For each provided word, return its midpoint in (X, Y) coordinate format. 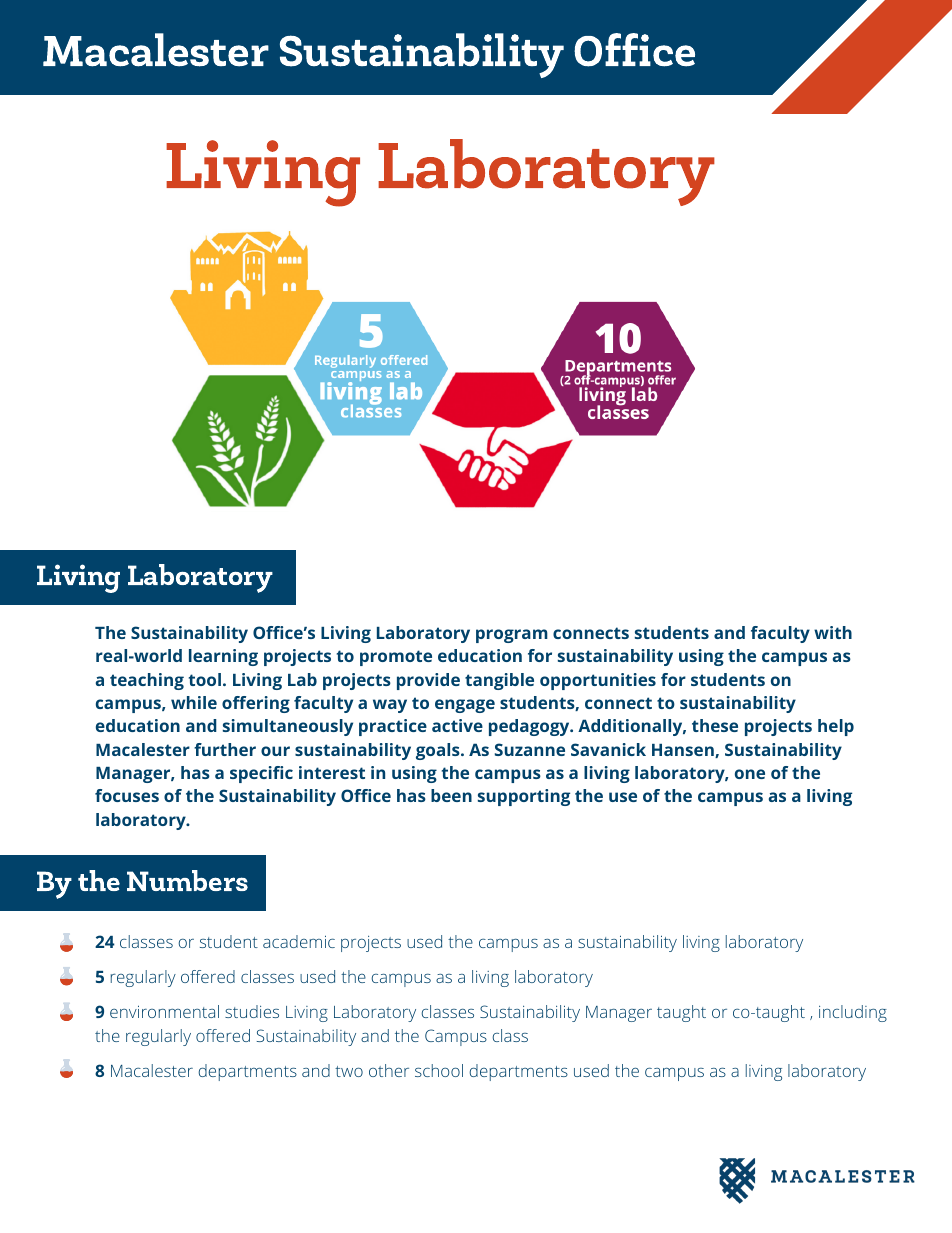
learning (223, 657)
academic (299, 941)
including (853, 1013)
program (512, 636)
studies (252, 1011)
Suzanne (530, 749)
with (833, 632)
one (750, 774)
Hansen (684, 751)
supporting (524, 797)
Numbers (187, 880)
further (225, 749)
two (349, 1071)
